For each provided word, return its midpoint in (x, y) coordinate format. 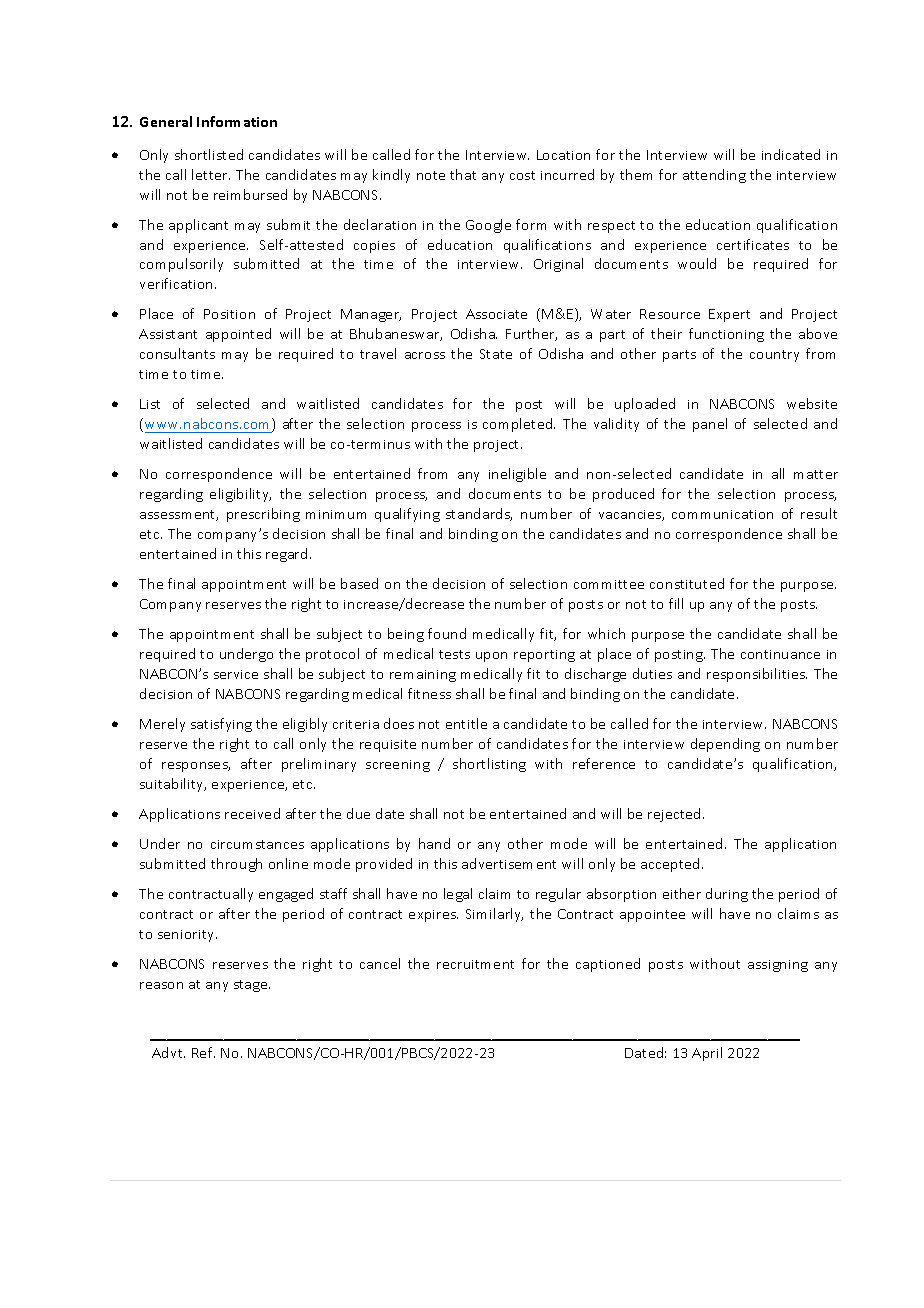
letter (211, 174)
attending (714, 176)
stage (252, 986)
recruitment (475, 964)
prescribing (263, 515)
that (463, 174)
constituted (687, 583)
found (447, 633)
